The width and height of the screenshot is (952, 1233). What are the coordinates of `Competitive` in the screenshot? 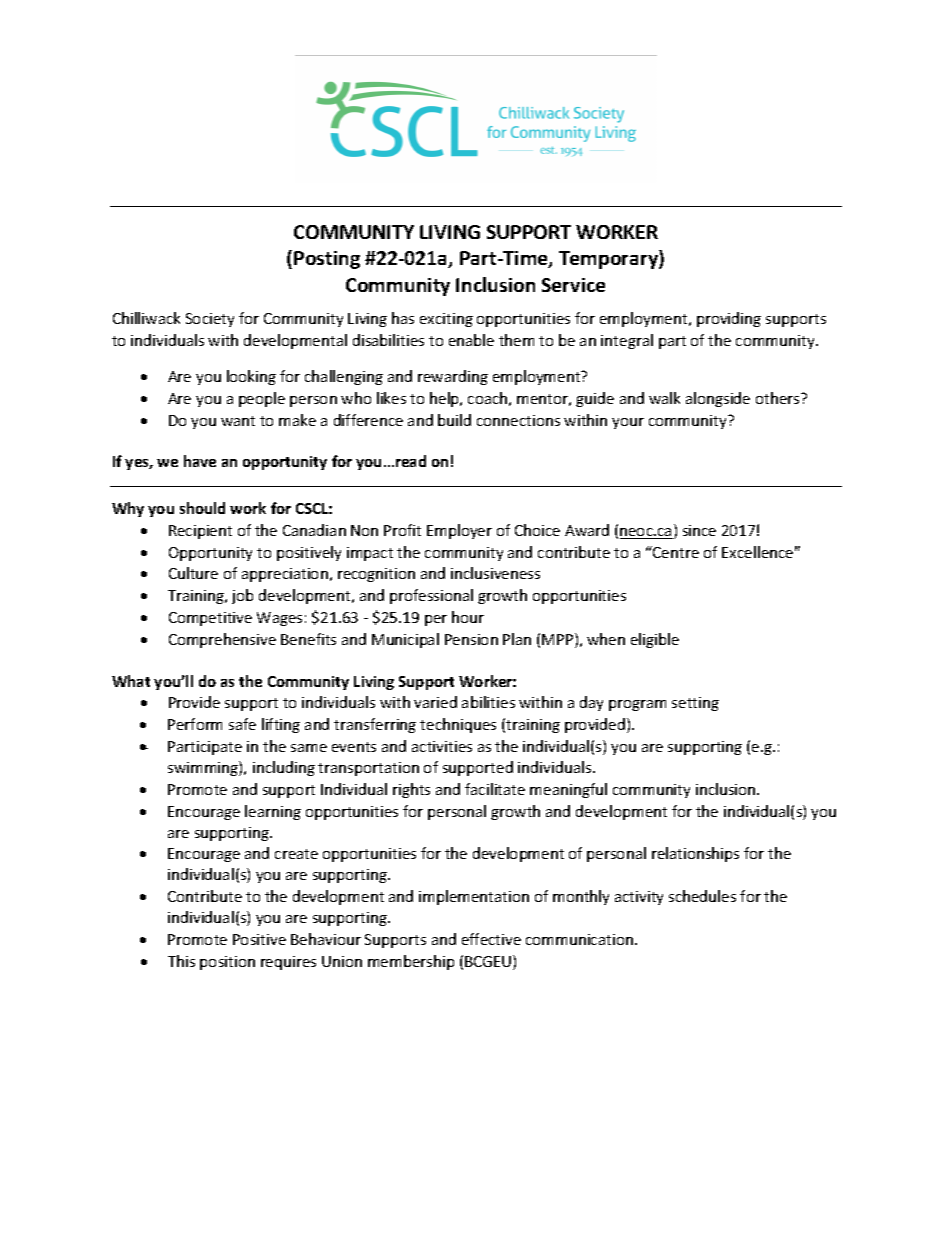 It's located at (210, 619).
